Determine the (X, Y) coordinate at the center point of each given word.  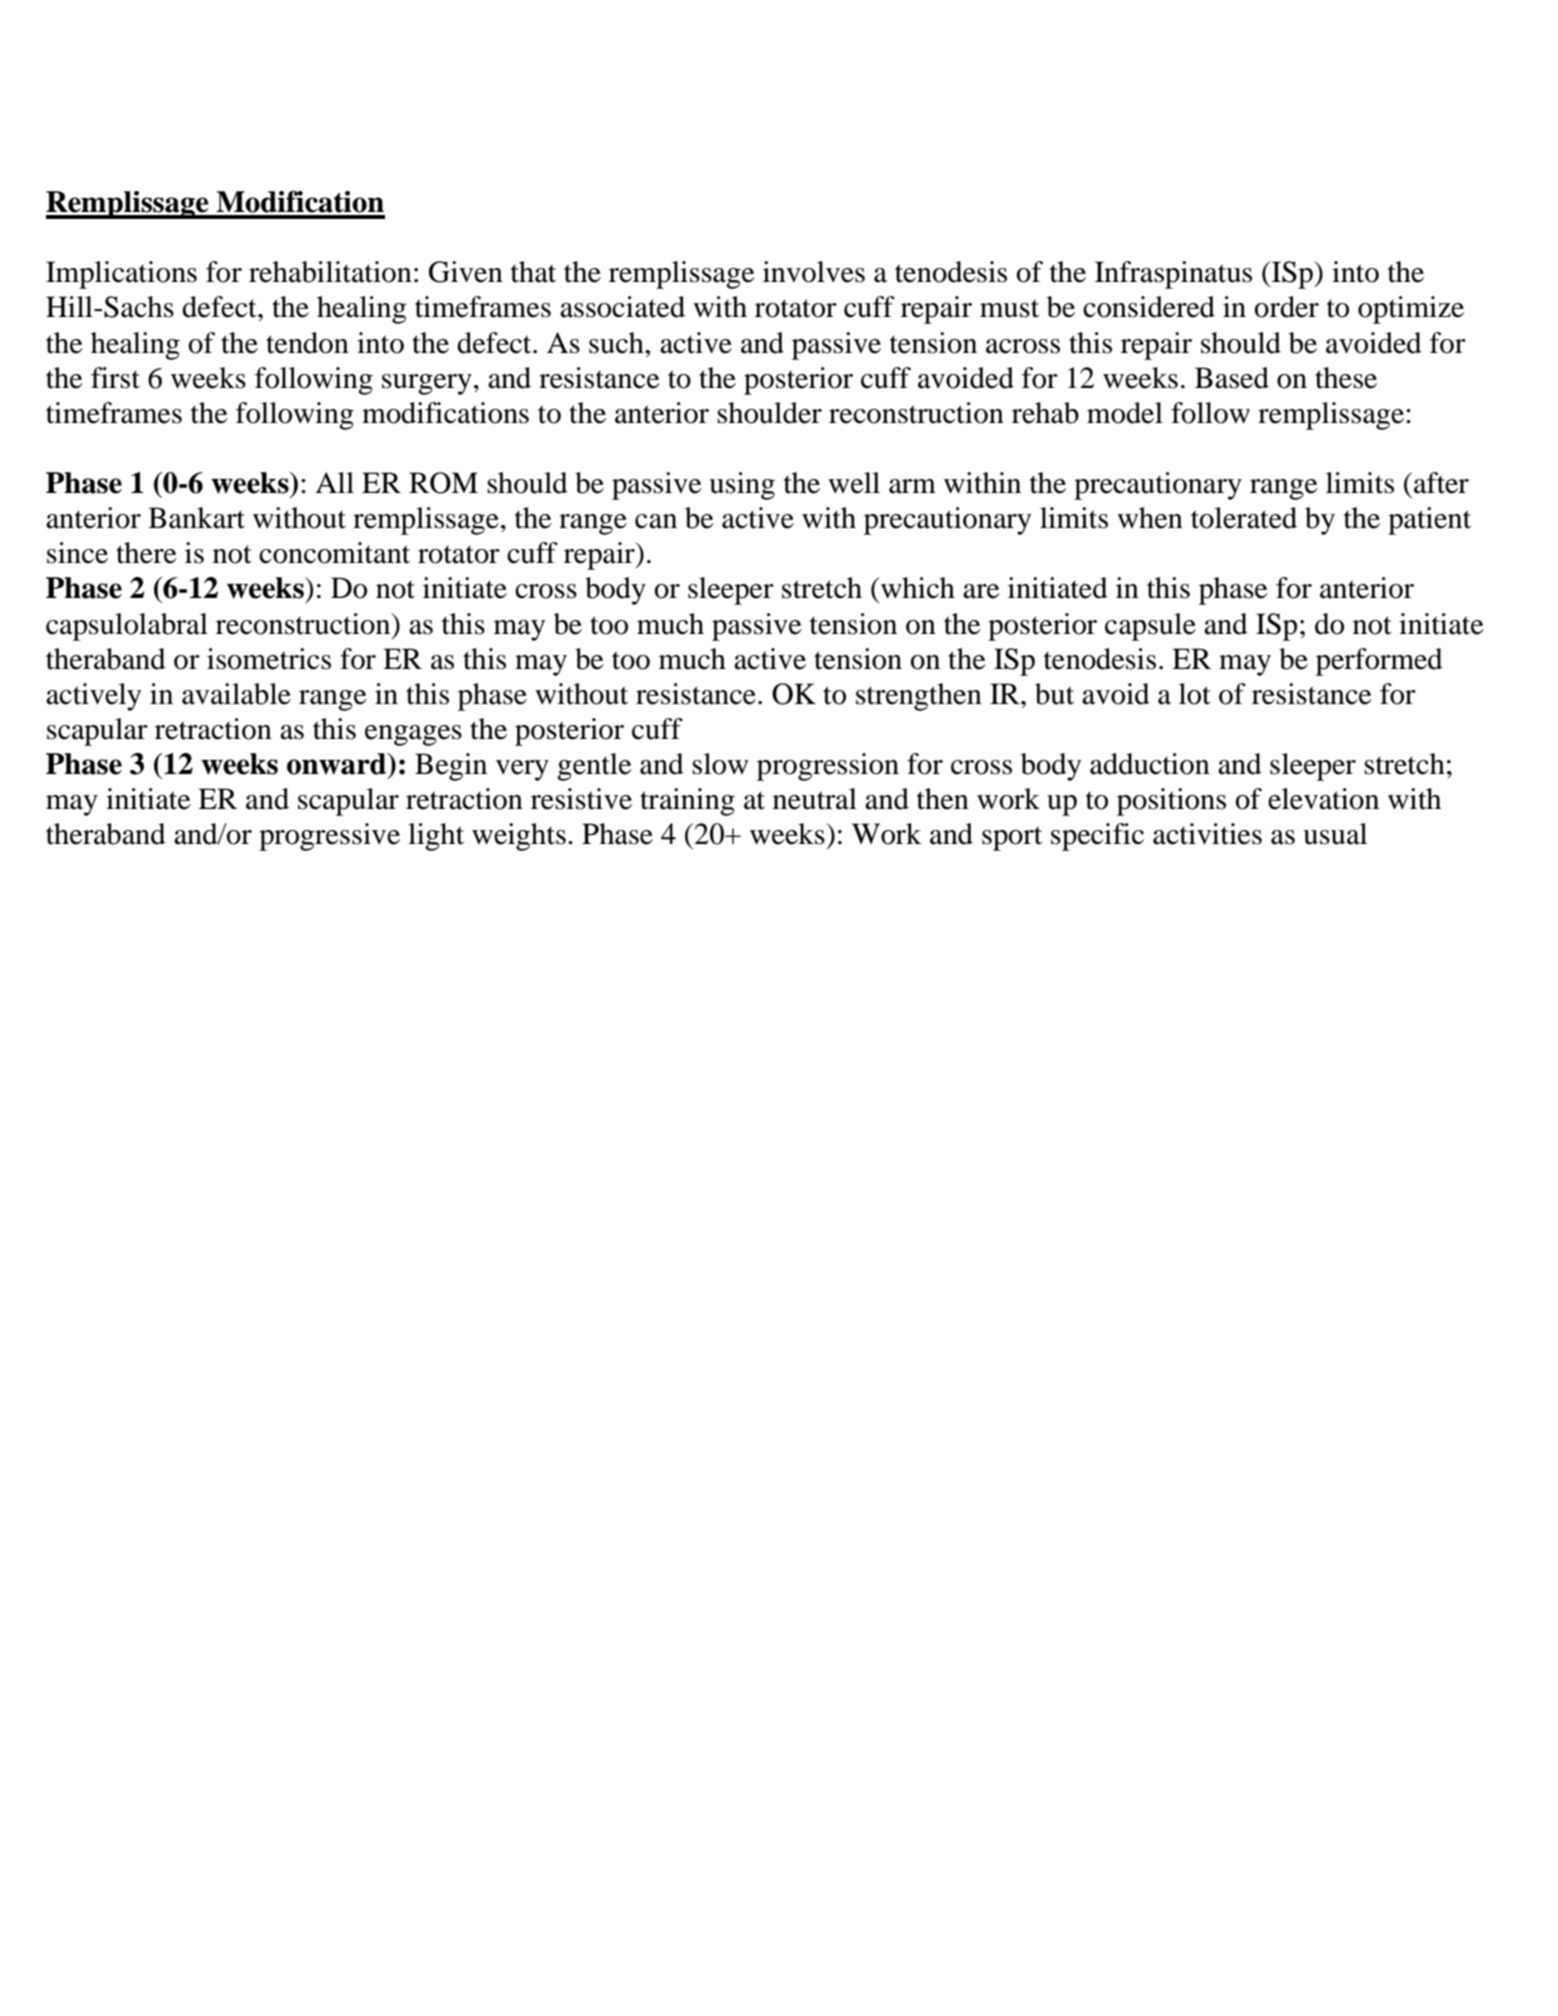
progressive (329, 837)
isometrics (269, 659)
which (918, 588)
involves (814, 272)
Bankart (196, 518)
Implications (121, 275)
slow (720, 764)
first (115, 378)
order (1286, 307)
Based (1232, 378)
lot (1195, 694)
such (617, 343)
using (742, 486)
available (236, 694)
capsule (1150, 627)
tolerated (1244, 518)
